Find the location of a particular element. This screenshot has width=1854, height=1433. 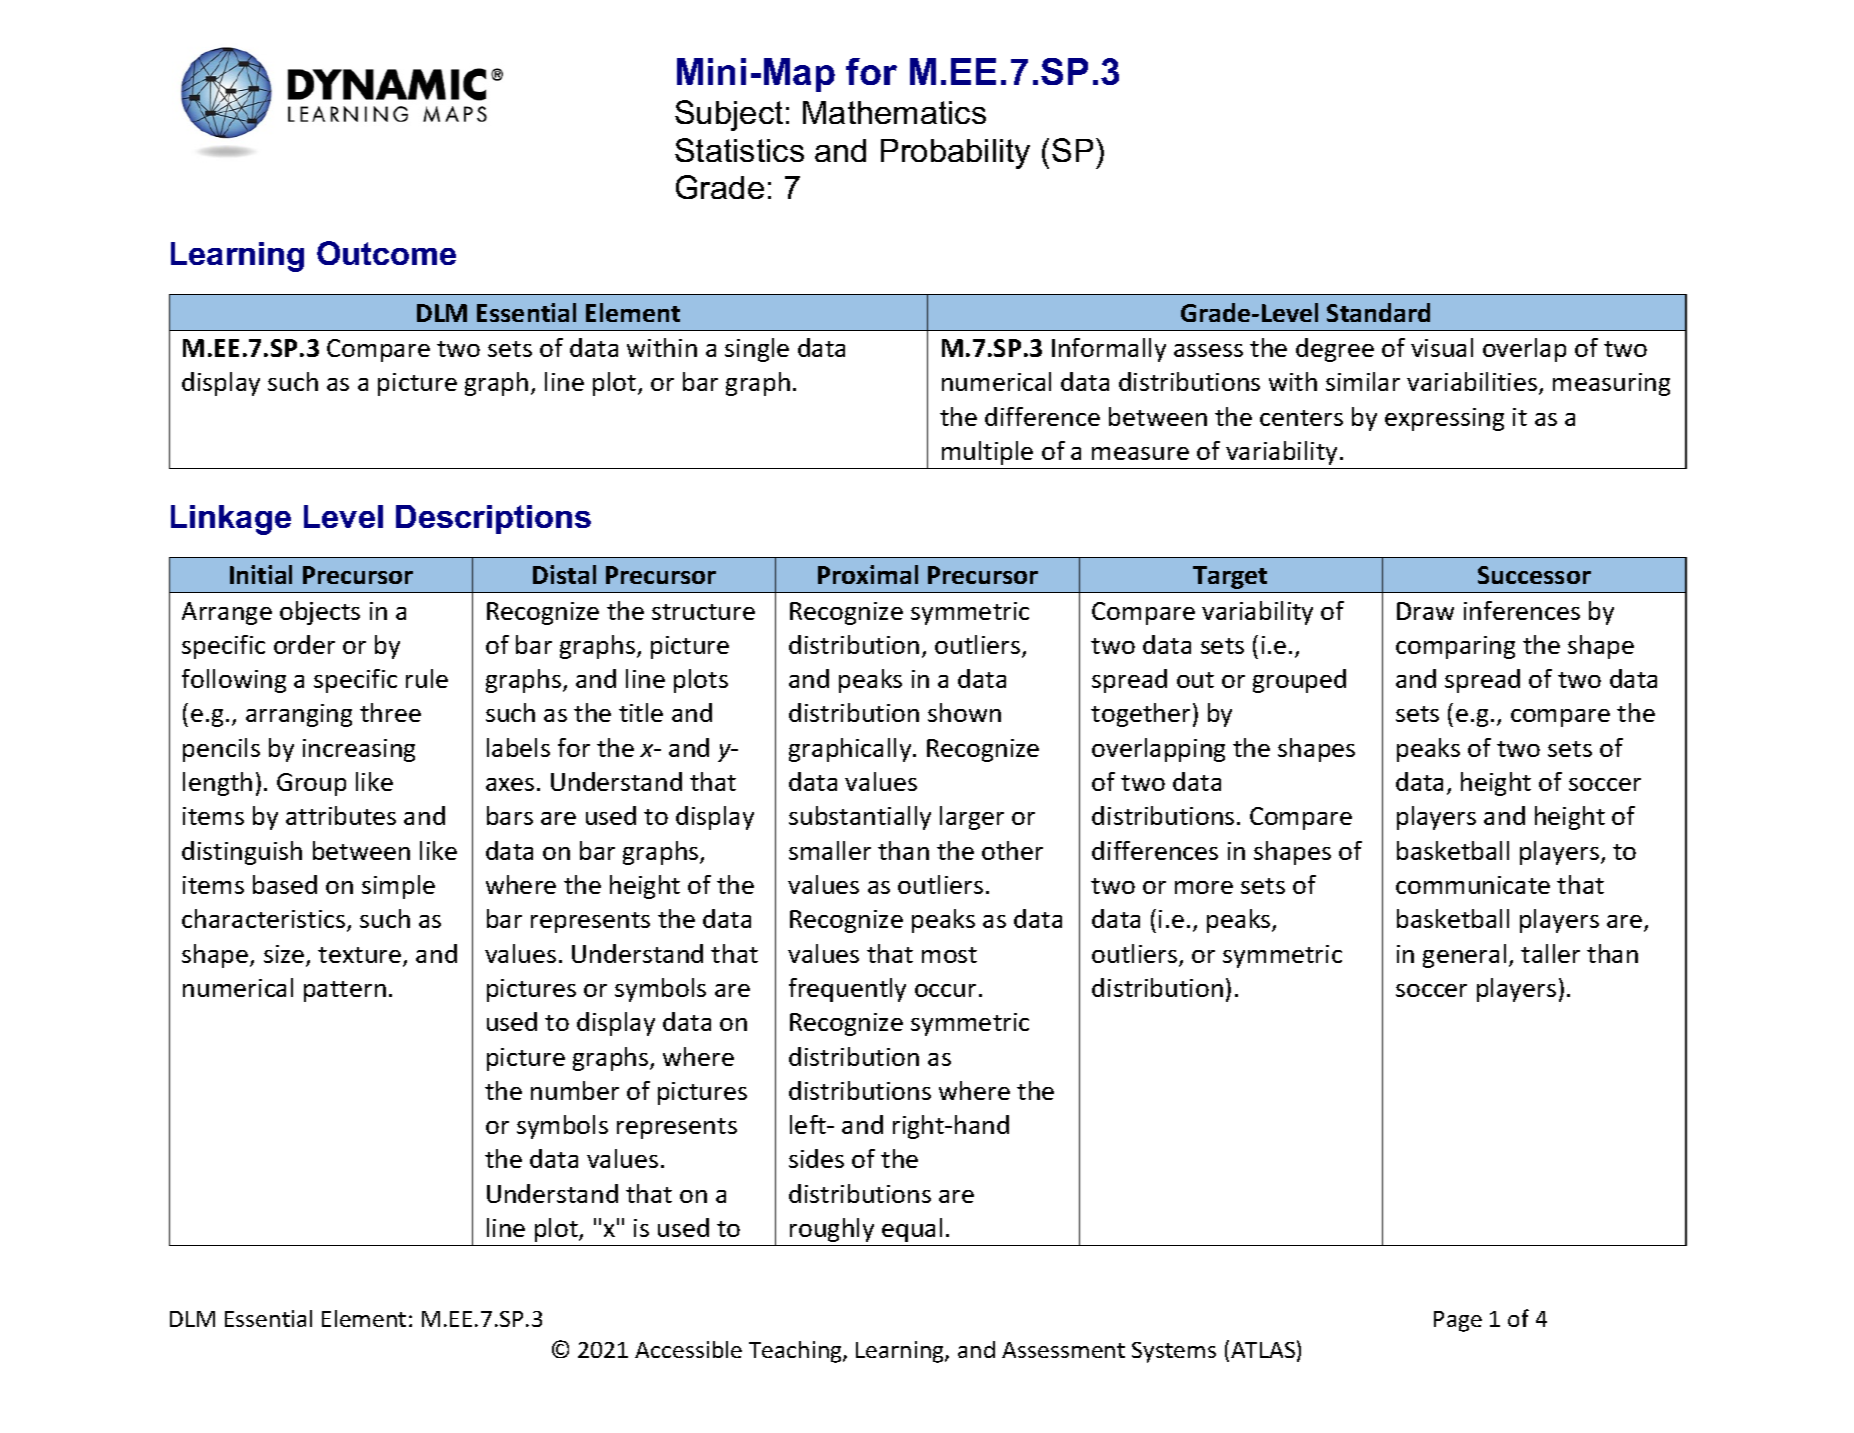

Probability is located at coordinates (955, 154).
